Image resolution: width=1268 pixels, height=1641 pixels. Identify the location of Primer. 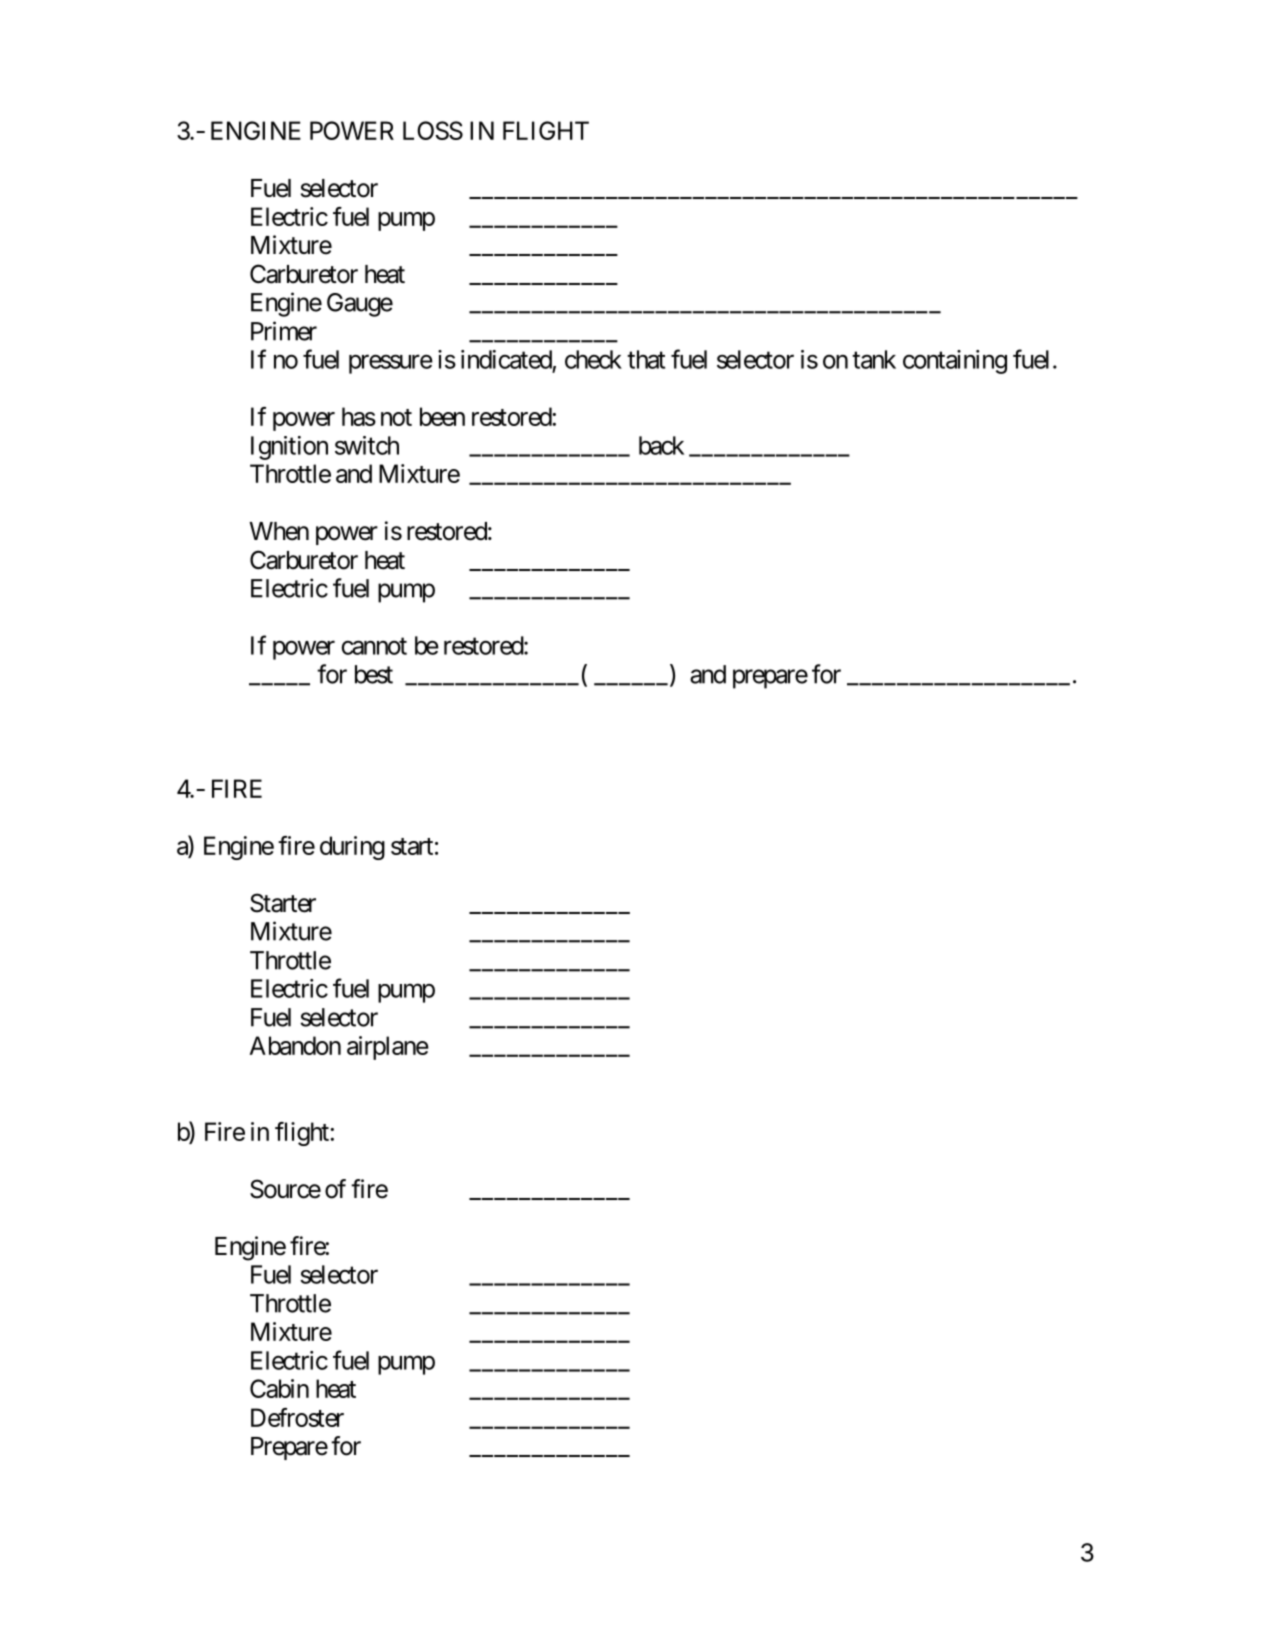
(284, 331).
